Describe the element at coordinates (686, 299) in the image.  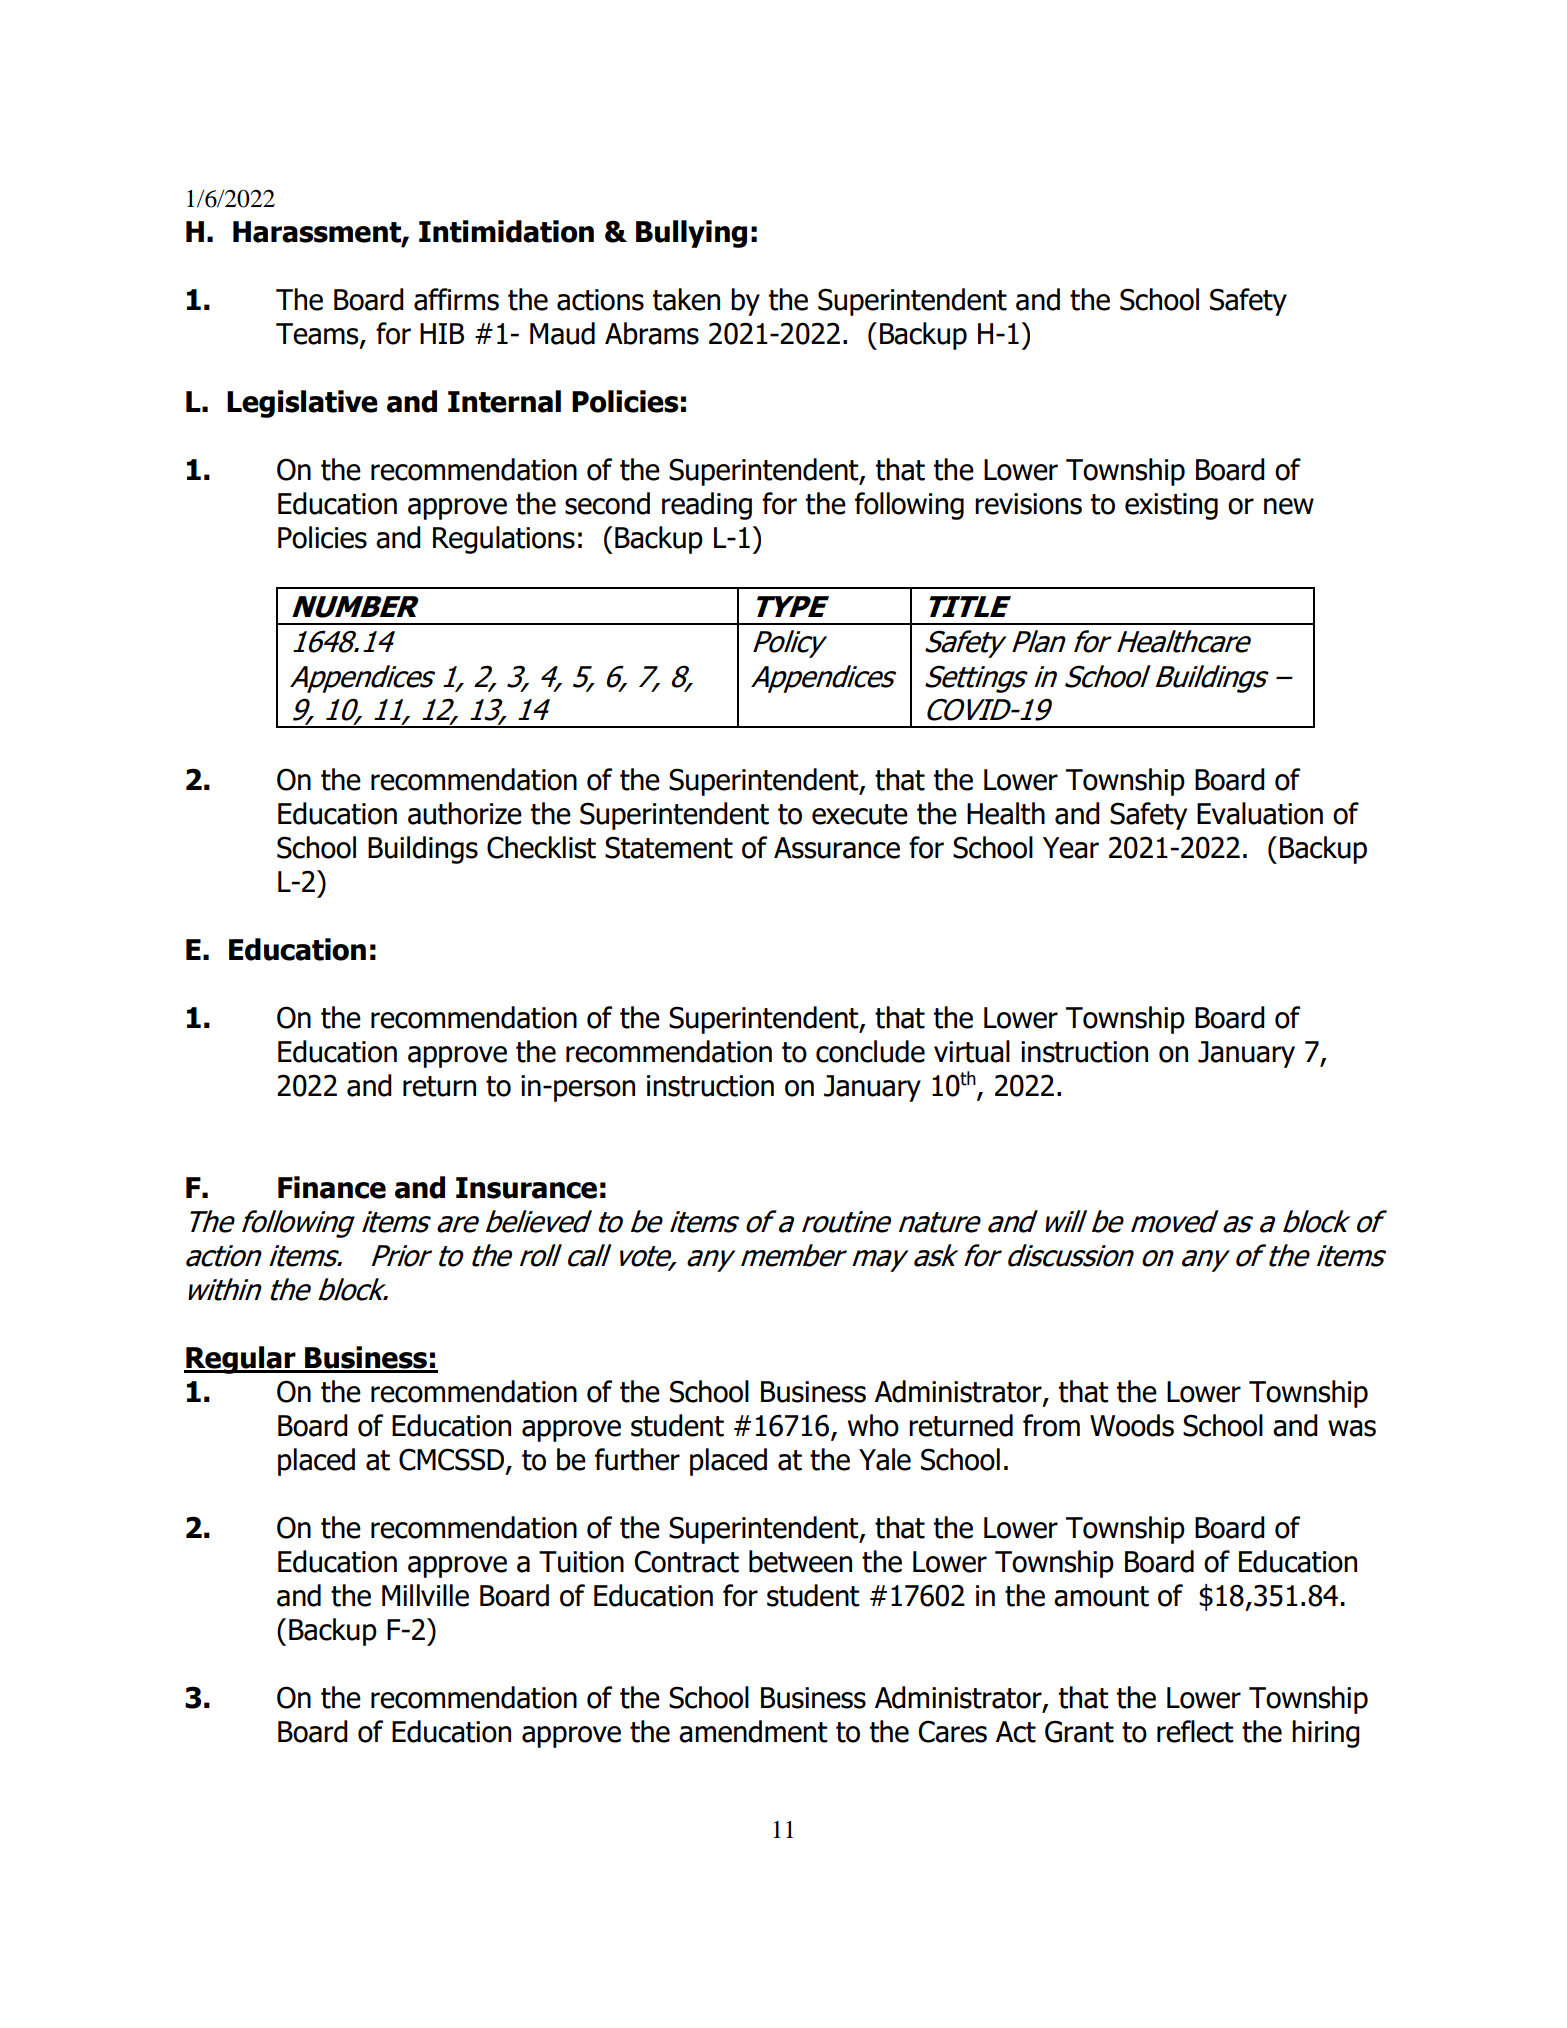
I see `taken` at that location.
